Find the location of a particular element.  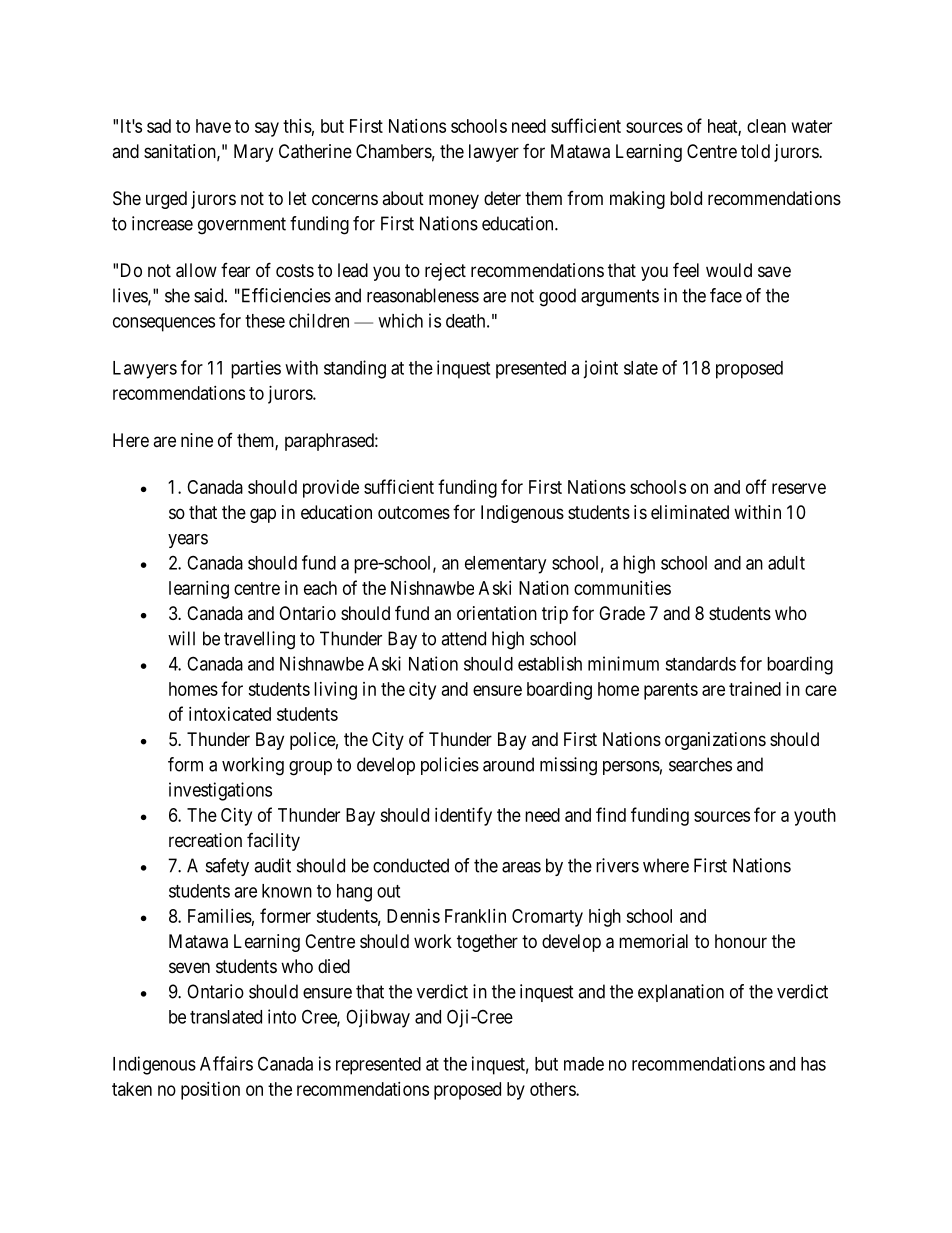

Affairs is located at coordinates (226, 1063).
